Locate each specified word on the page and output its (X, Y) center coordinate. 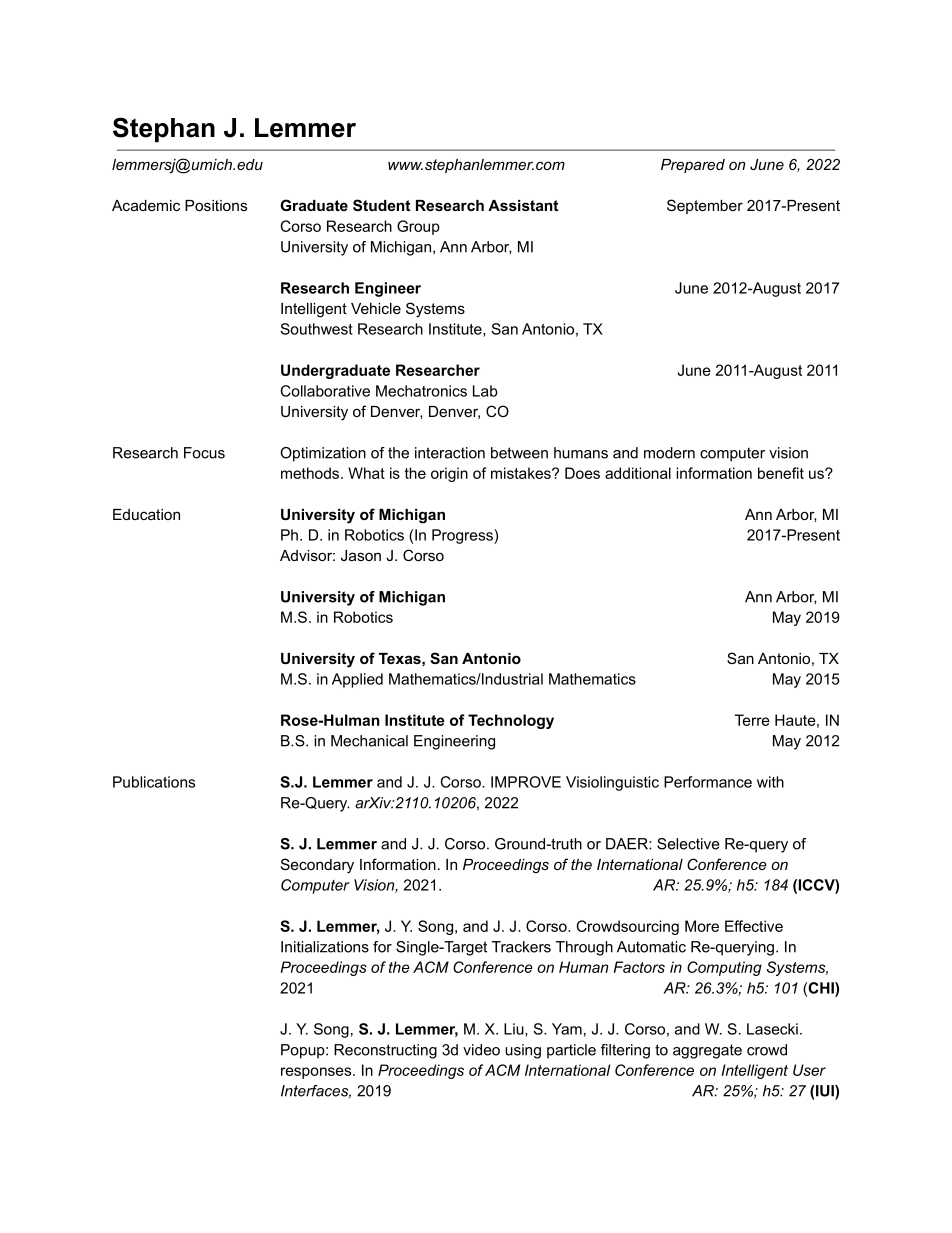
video (481, 1050)
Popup (304, 1051)
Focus (204, 453)
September (705, 206)
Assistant (523, 205)
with (770, 782)
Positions (216, 205)
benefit (781, 473)
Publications (154, 782)
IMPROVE (526, 782)
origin (449, 474)
